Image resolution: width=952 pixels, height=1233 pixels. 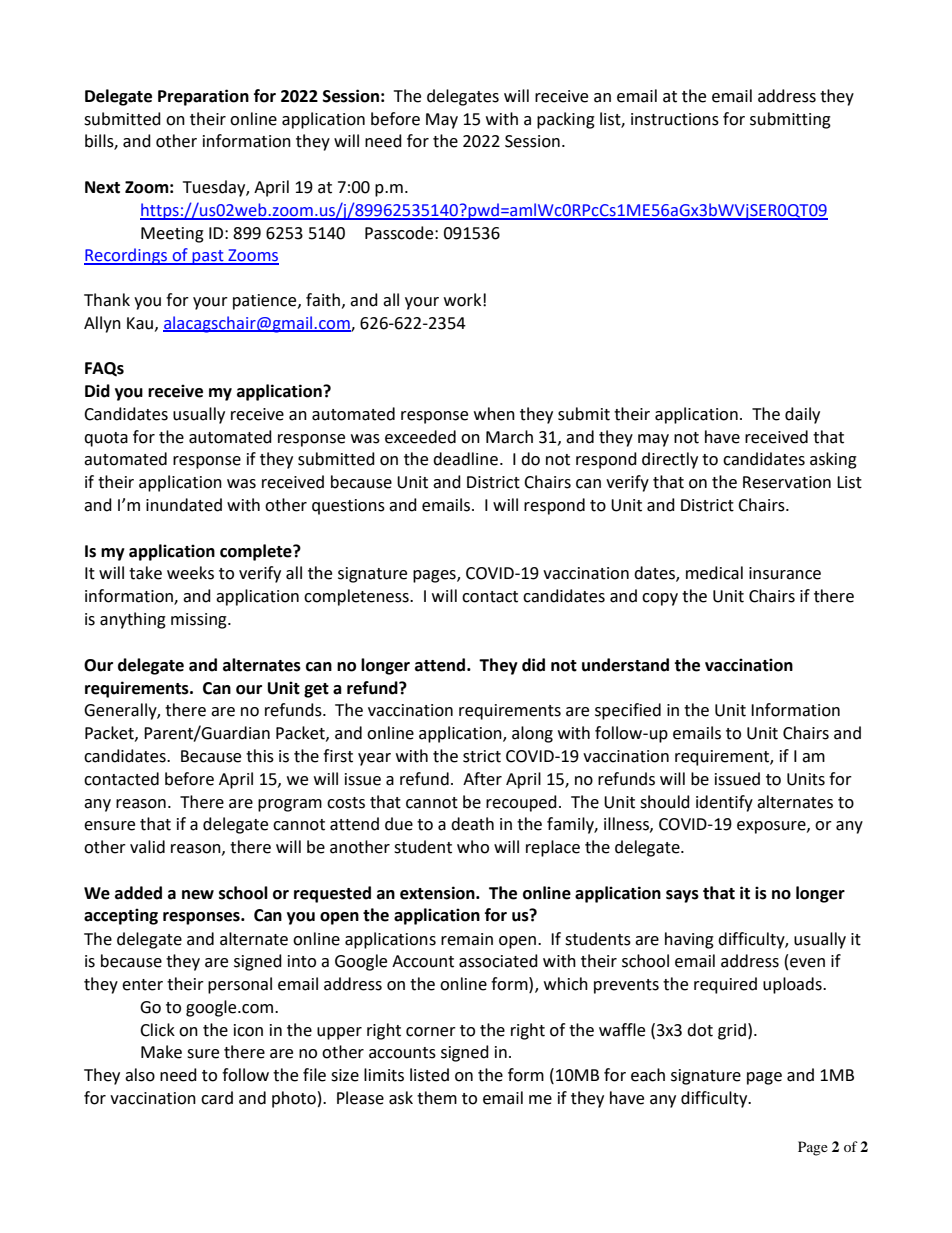 What do you see at coordinates (203, 97) in the document?
I see `Preparation` at bounding box center [203, 97].
